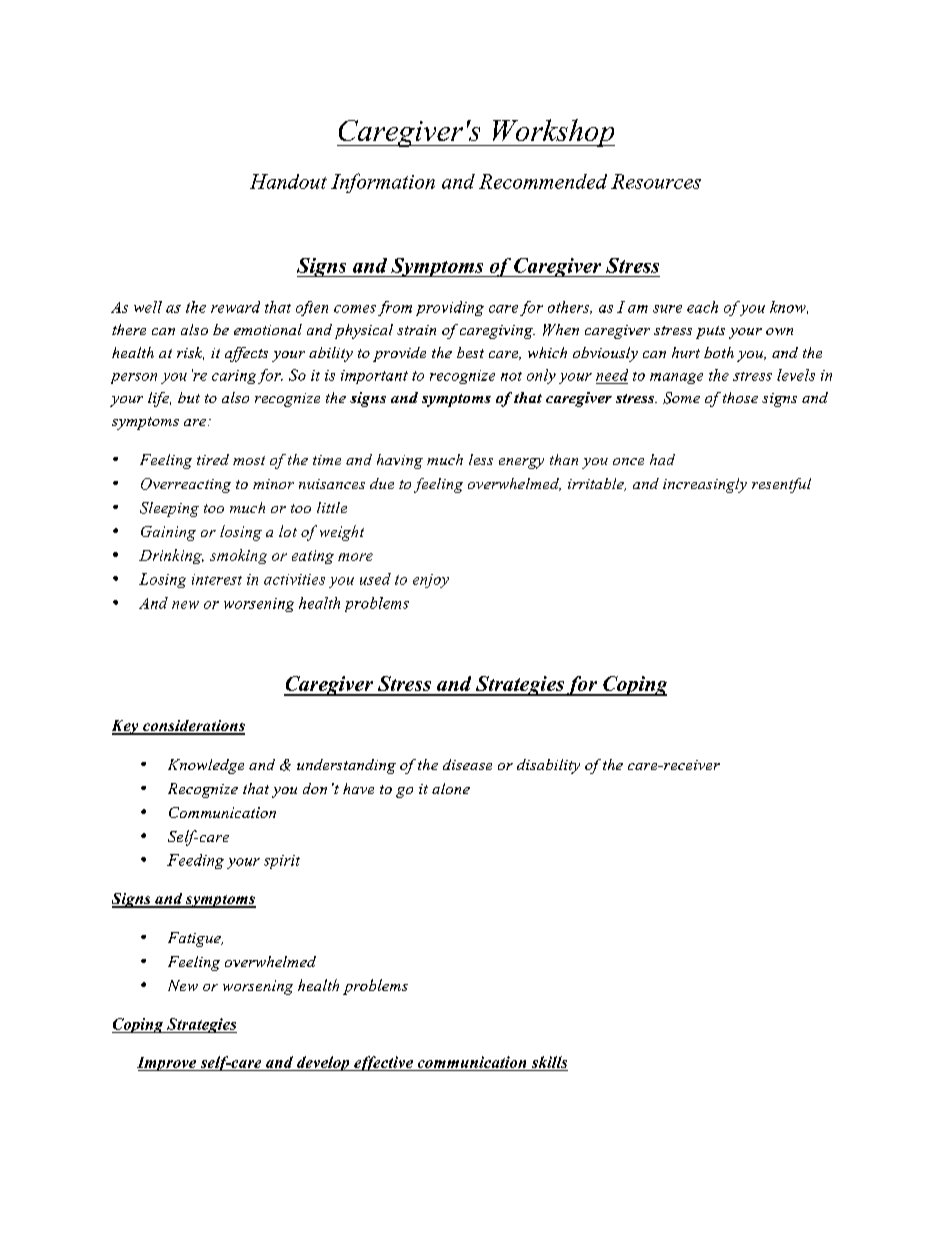 Image resolution: width=952 pixels, height=1233 pixels. I want to click on Information, so click(383, 183).
